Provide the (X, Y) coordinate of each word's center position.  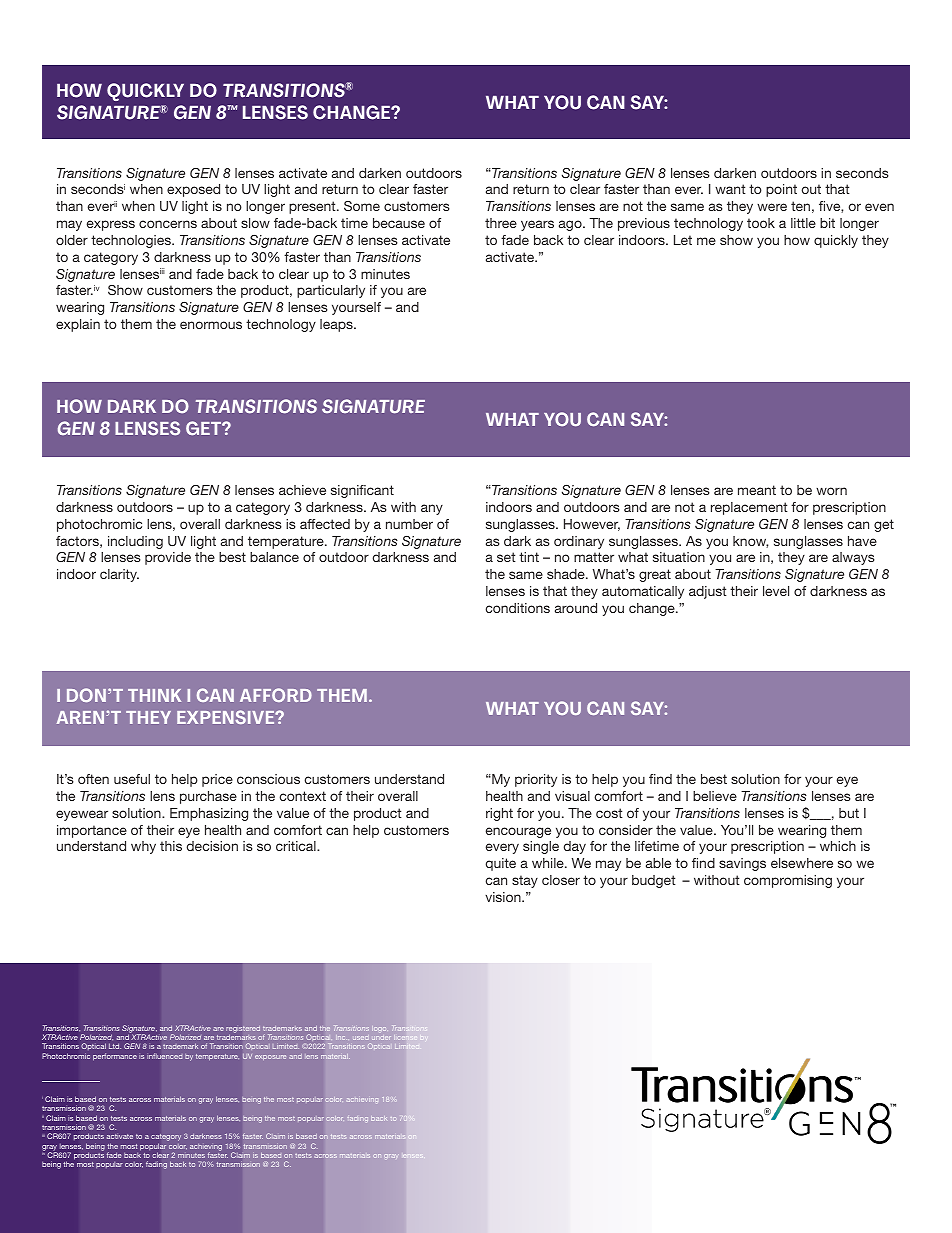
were (772, 207)
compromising (788, 881)
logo (379, 1028)
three (501, 223)
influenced (164, 1056)
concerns (168, 224)
